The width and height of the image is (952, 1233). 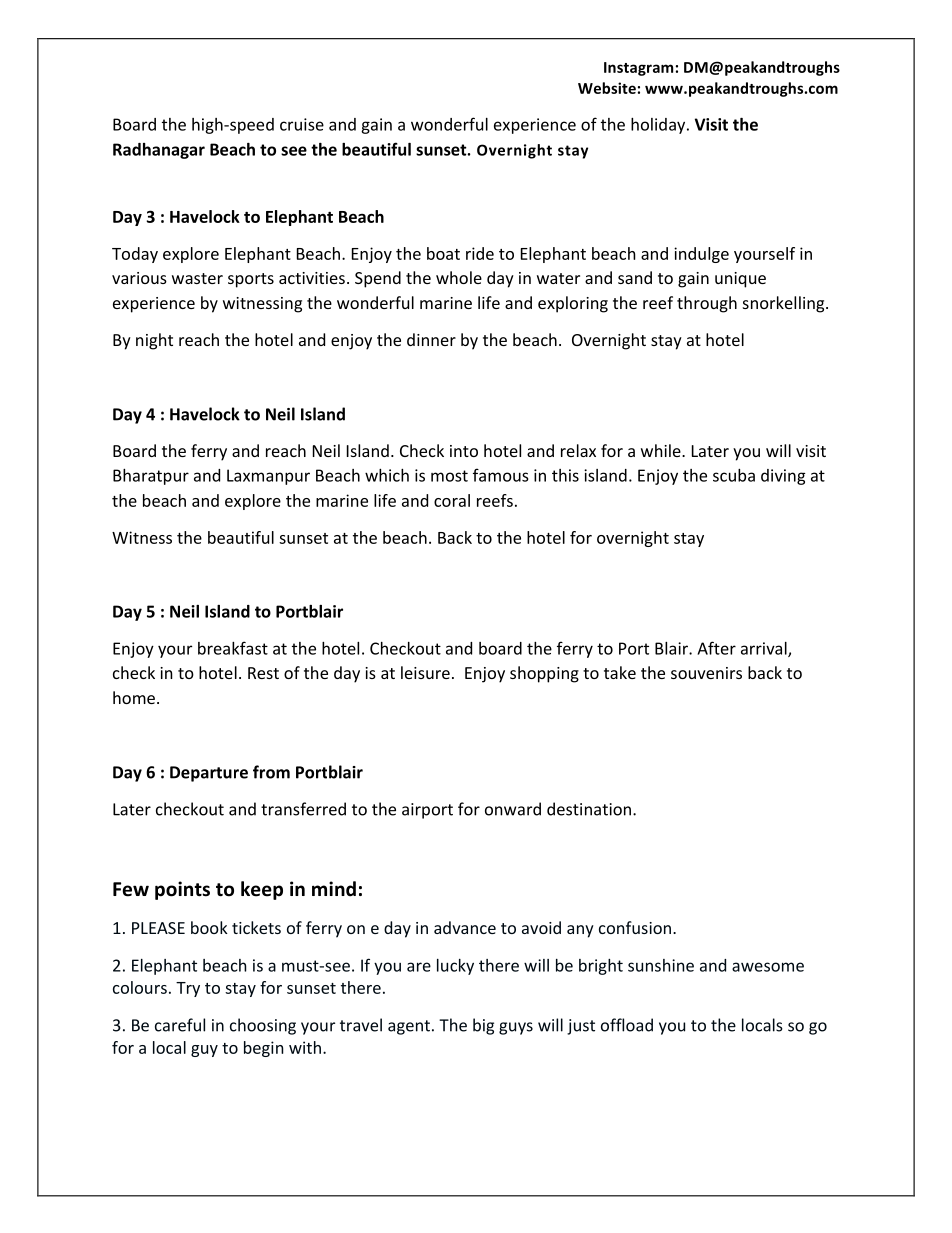 What do you see at coordinates (449, 476) in the image?
I see `most` at bounding box center [449, 476].
